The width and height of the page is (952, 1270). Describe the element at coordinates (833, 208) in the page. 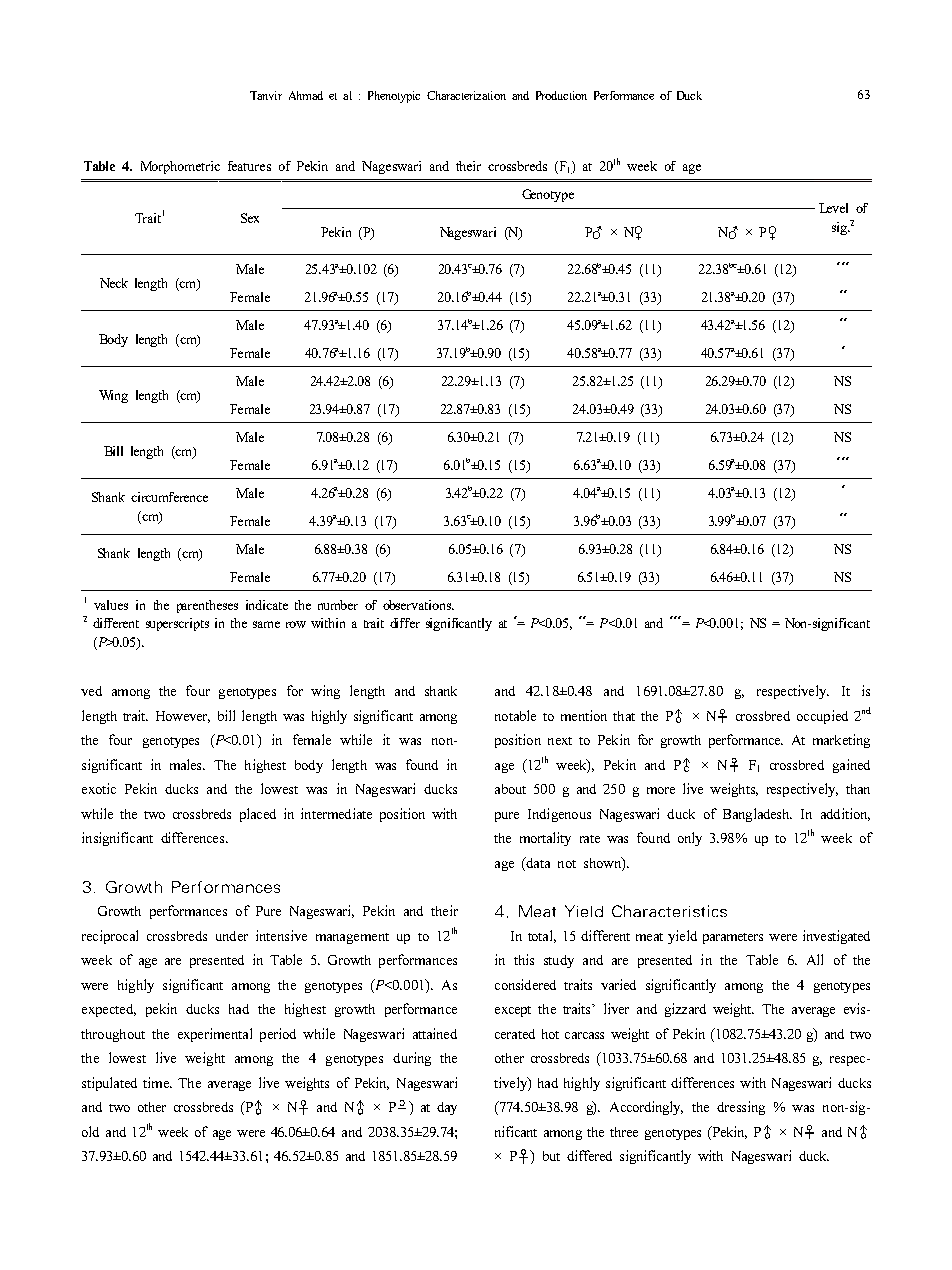

I see `Level` at that location.
